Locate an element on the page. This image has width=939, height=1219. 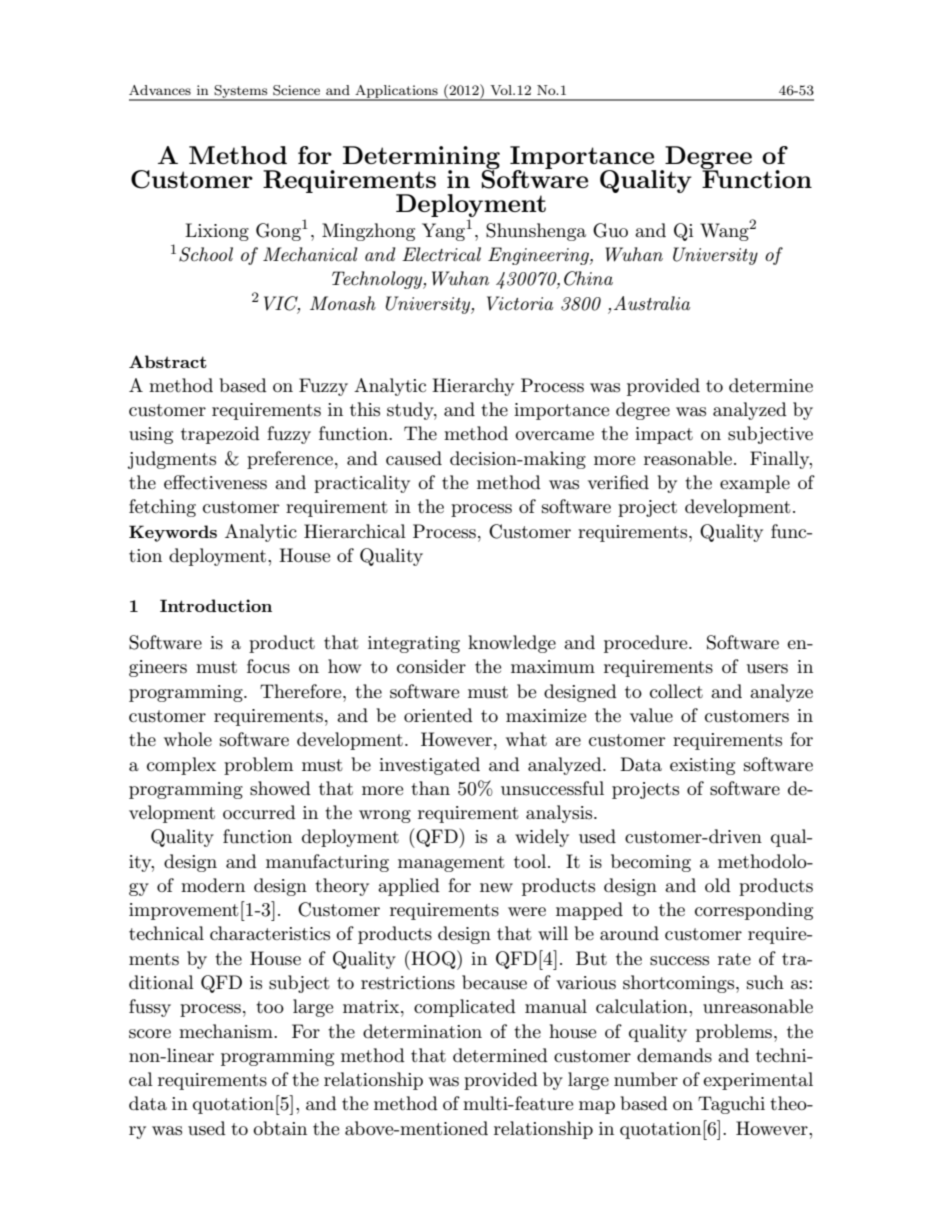
Determining is located at coordinates (421, 159).
